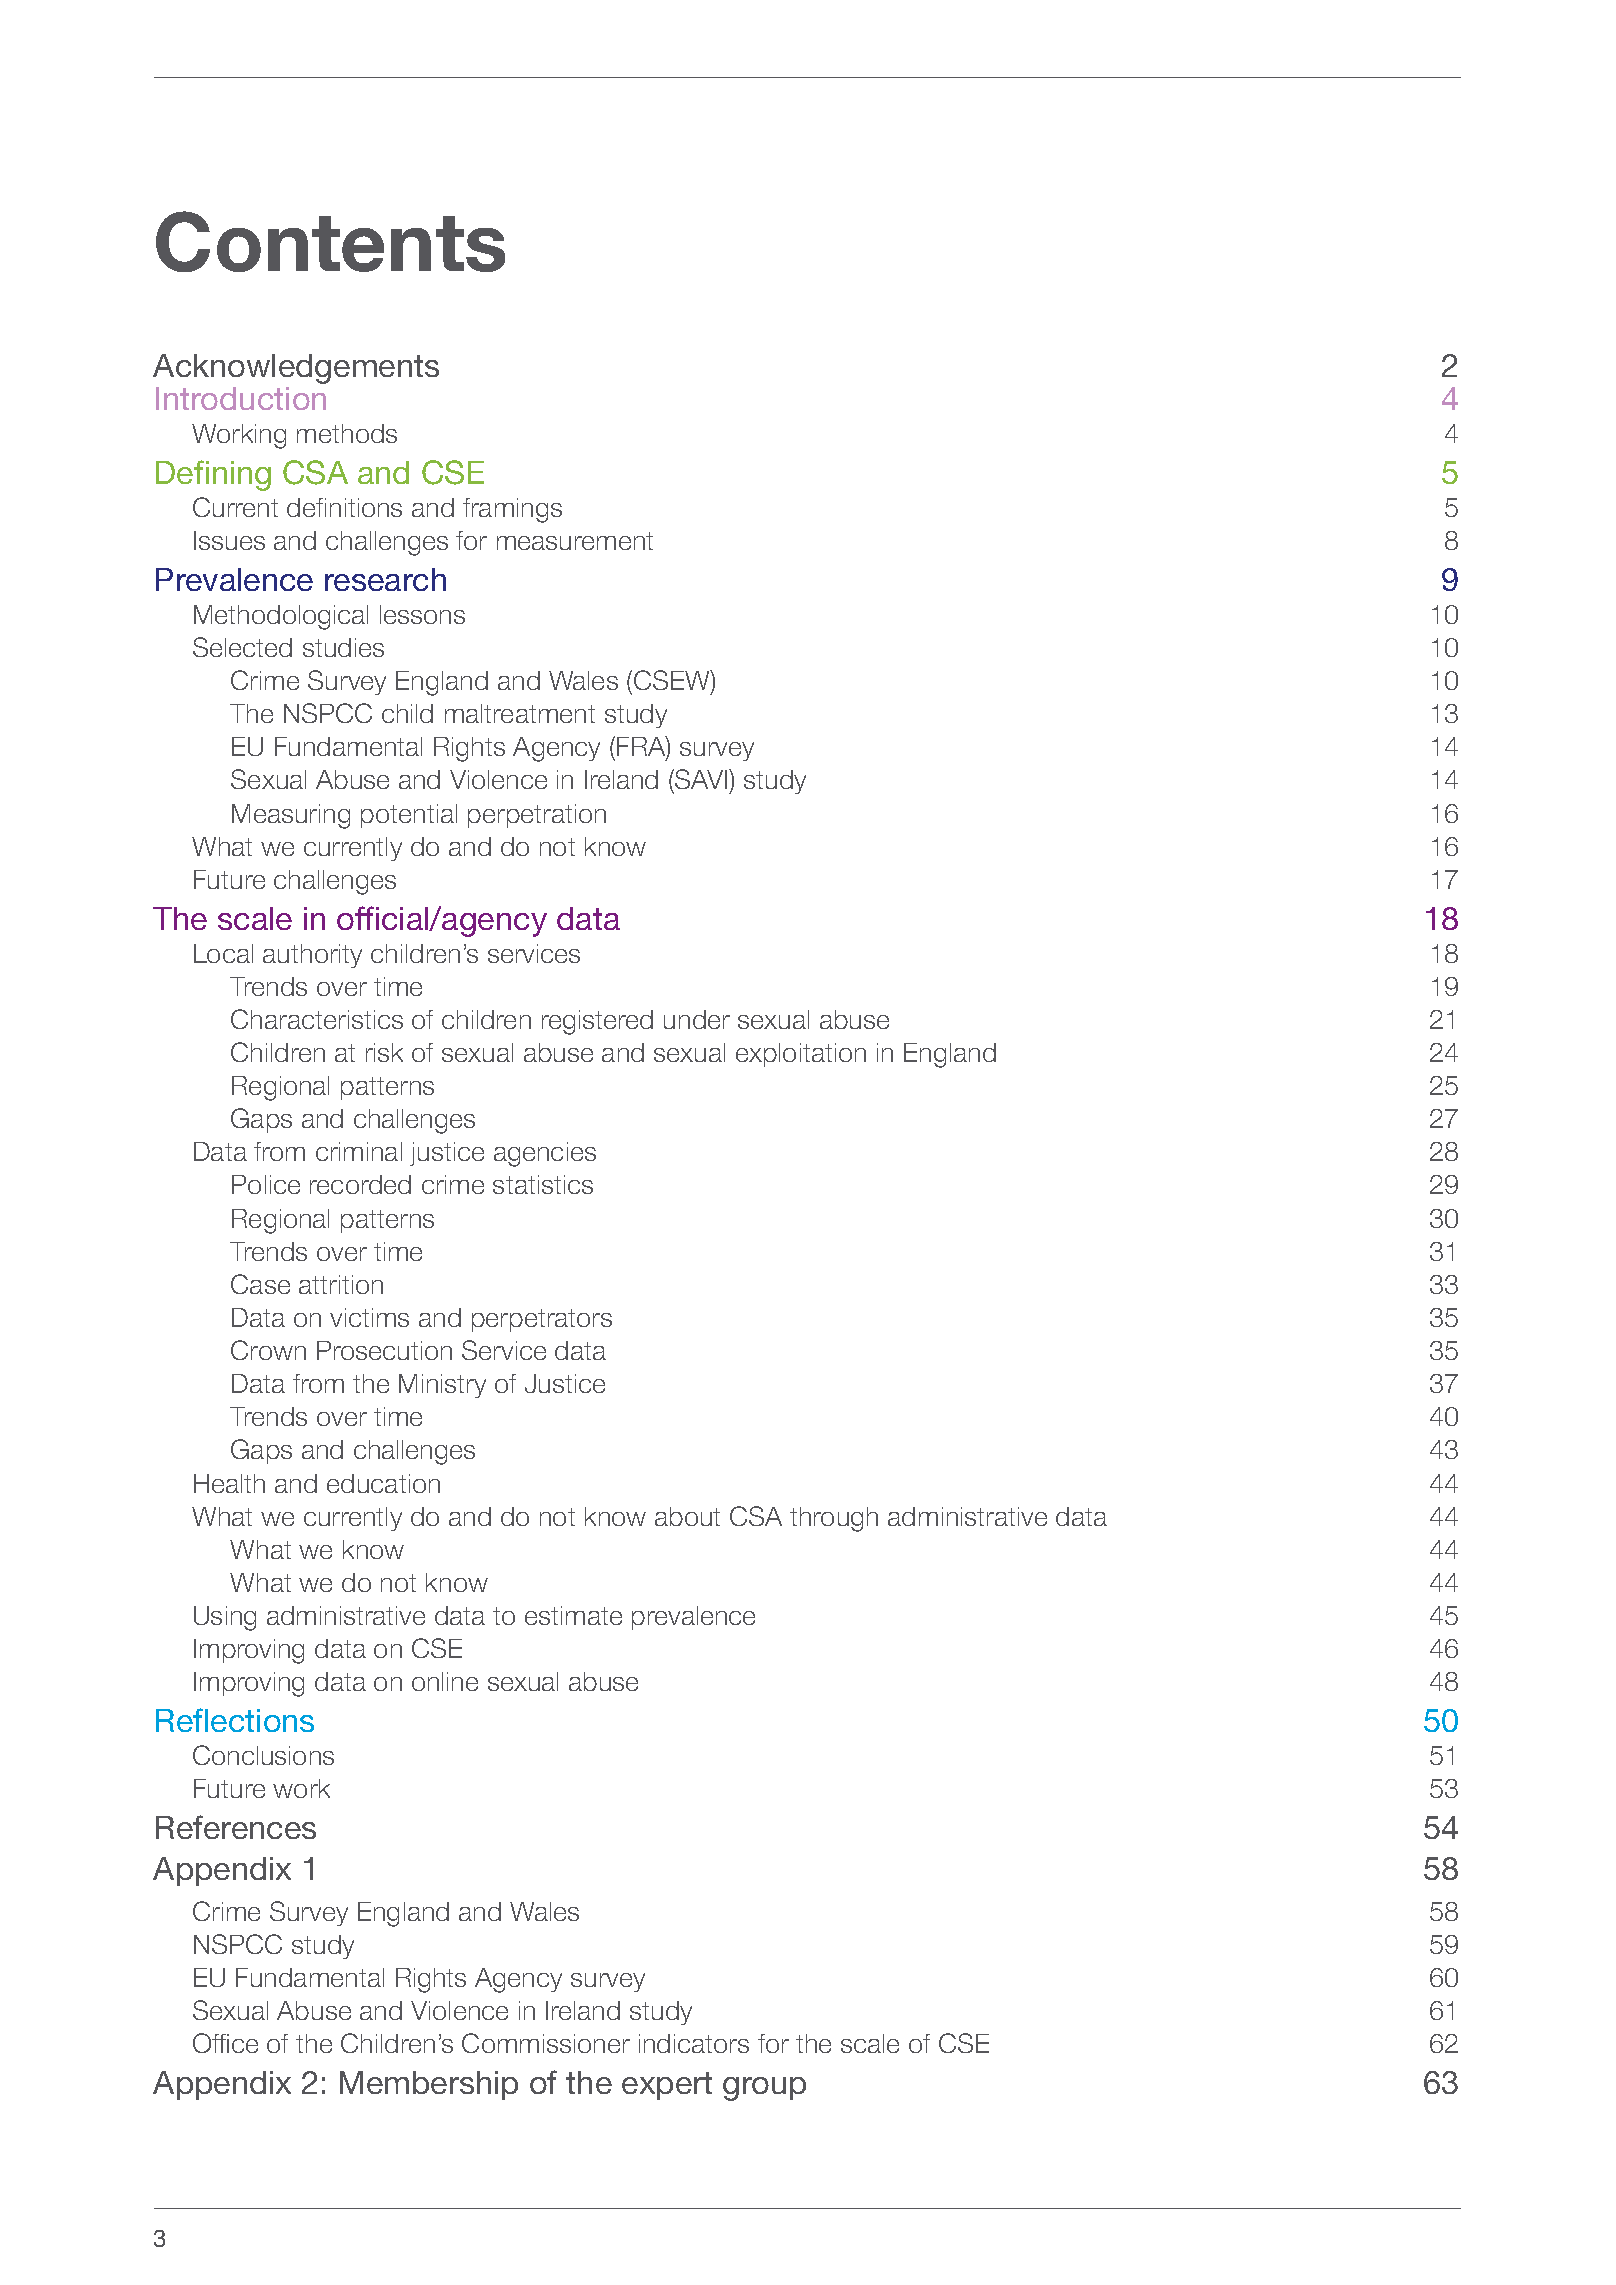  I want to click on agencies, so click(545, 1154).
